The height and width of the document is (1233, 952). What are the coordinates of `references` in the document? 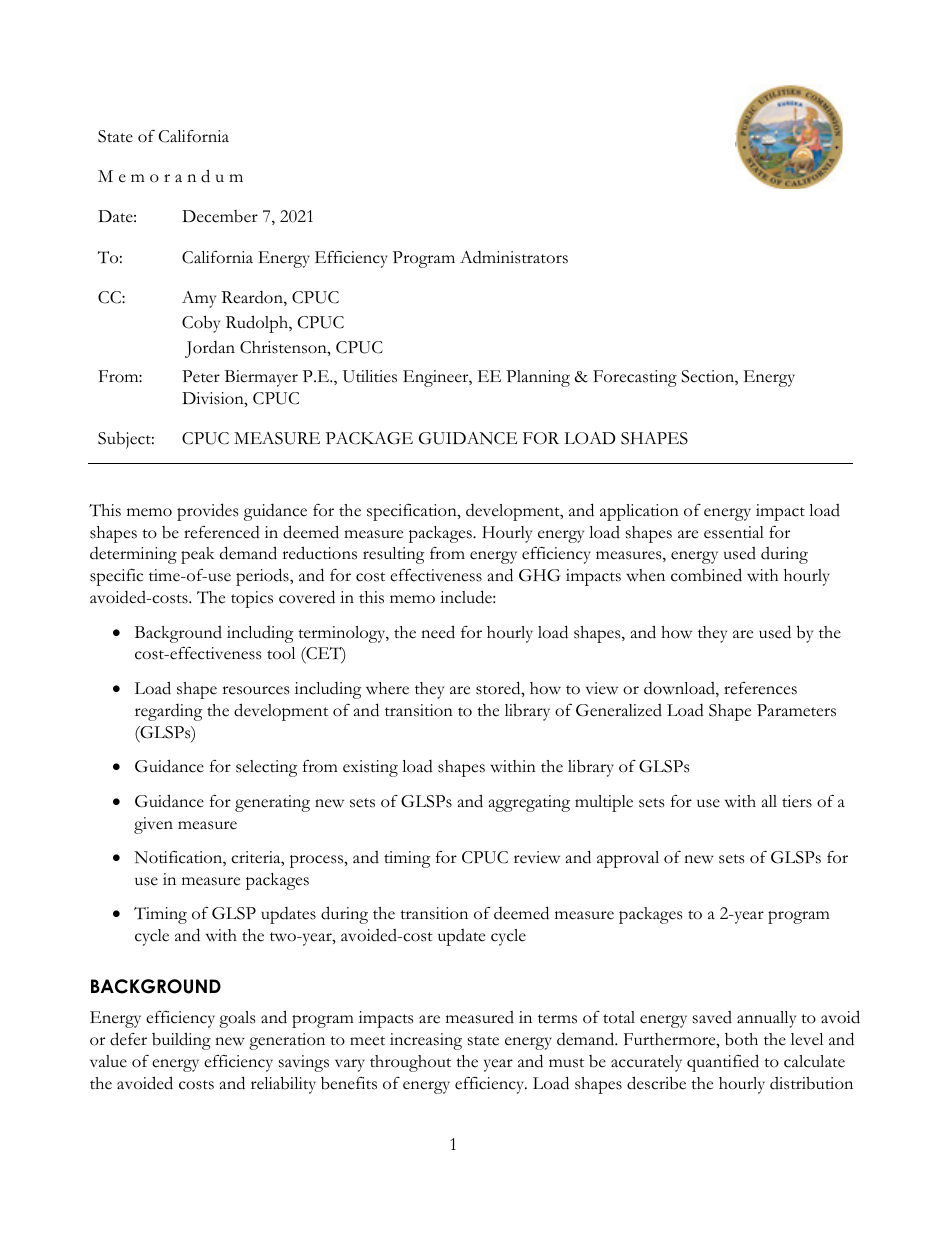 It's located at (760, 688).
